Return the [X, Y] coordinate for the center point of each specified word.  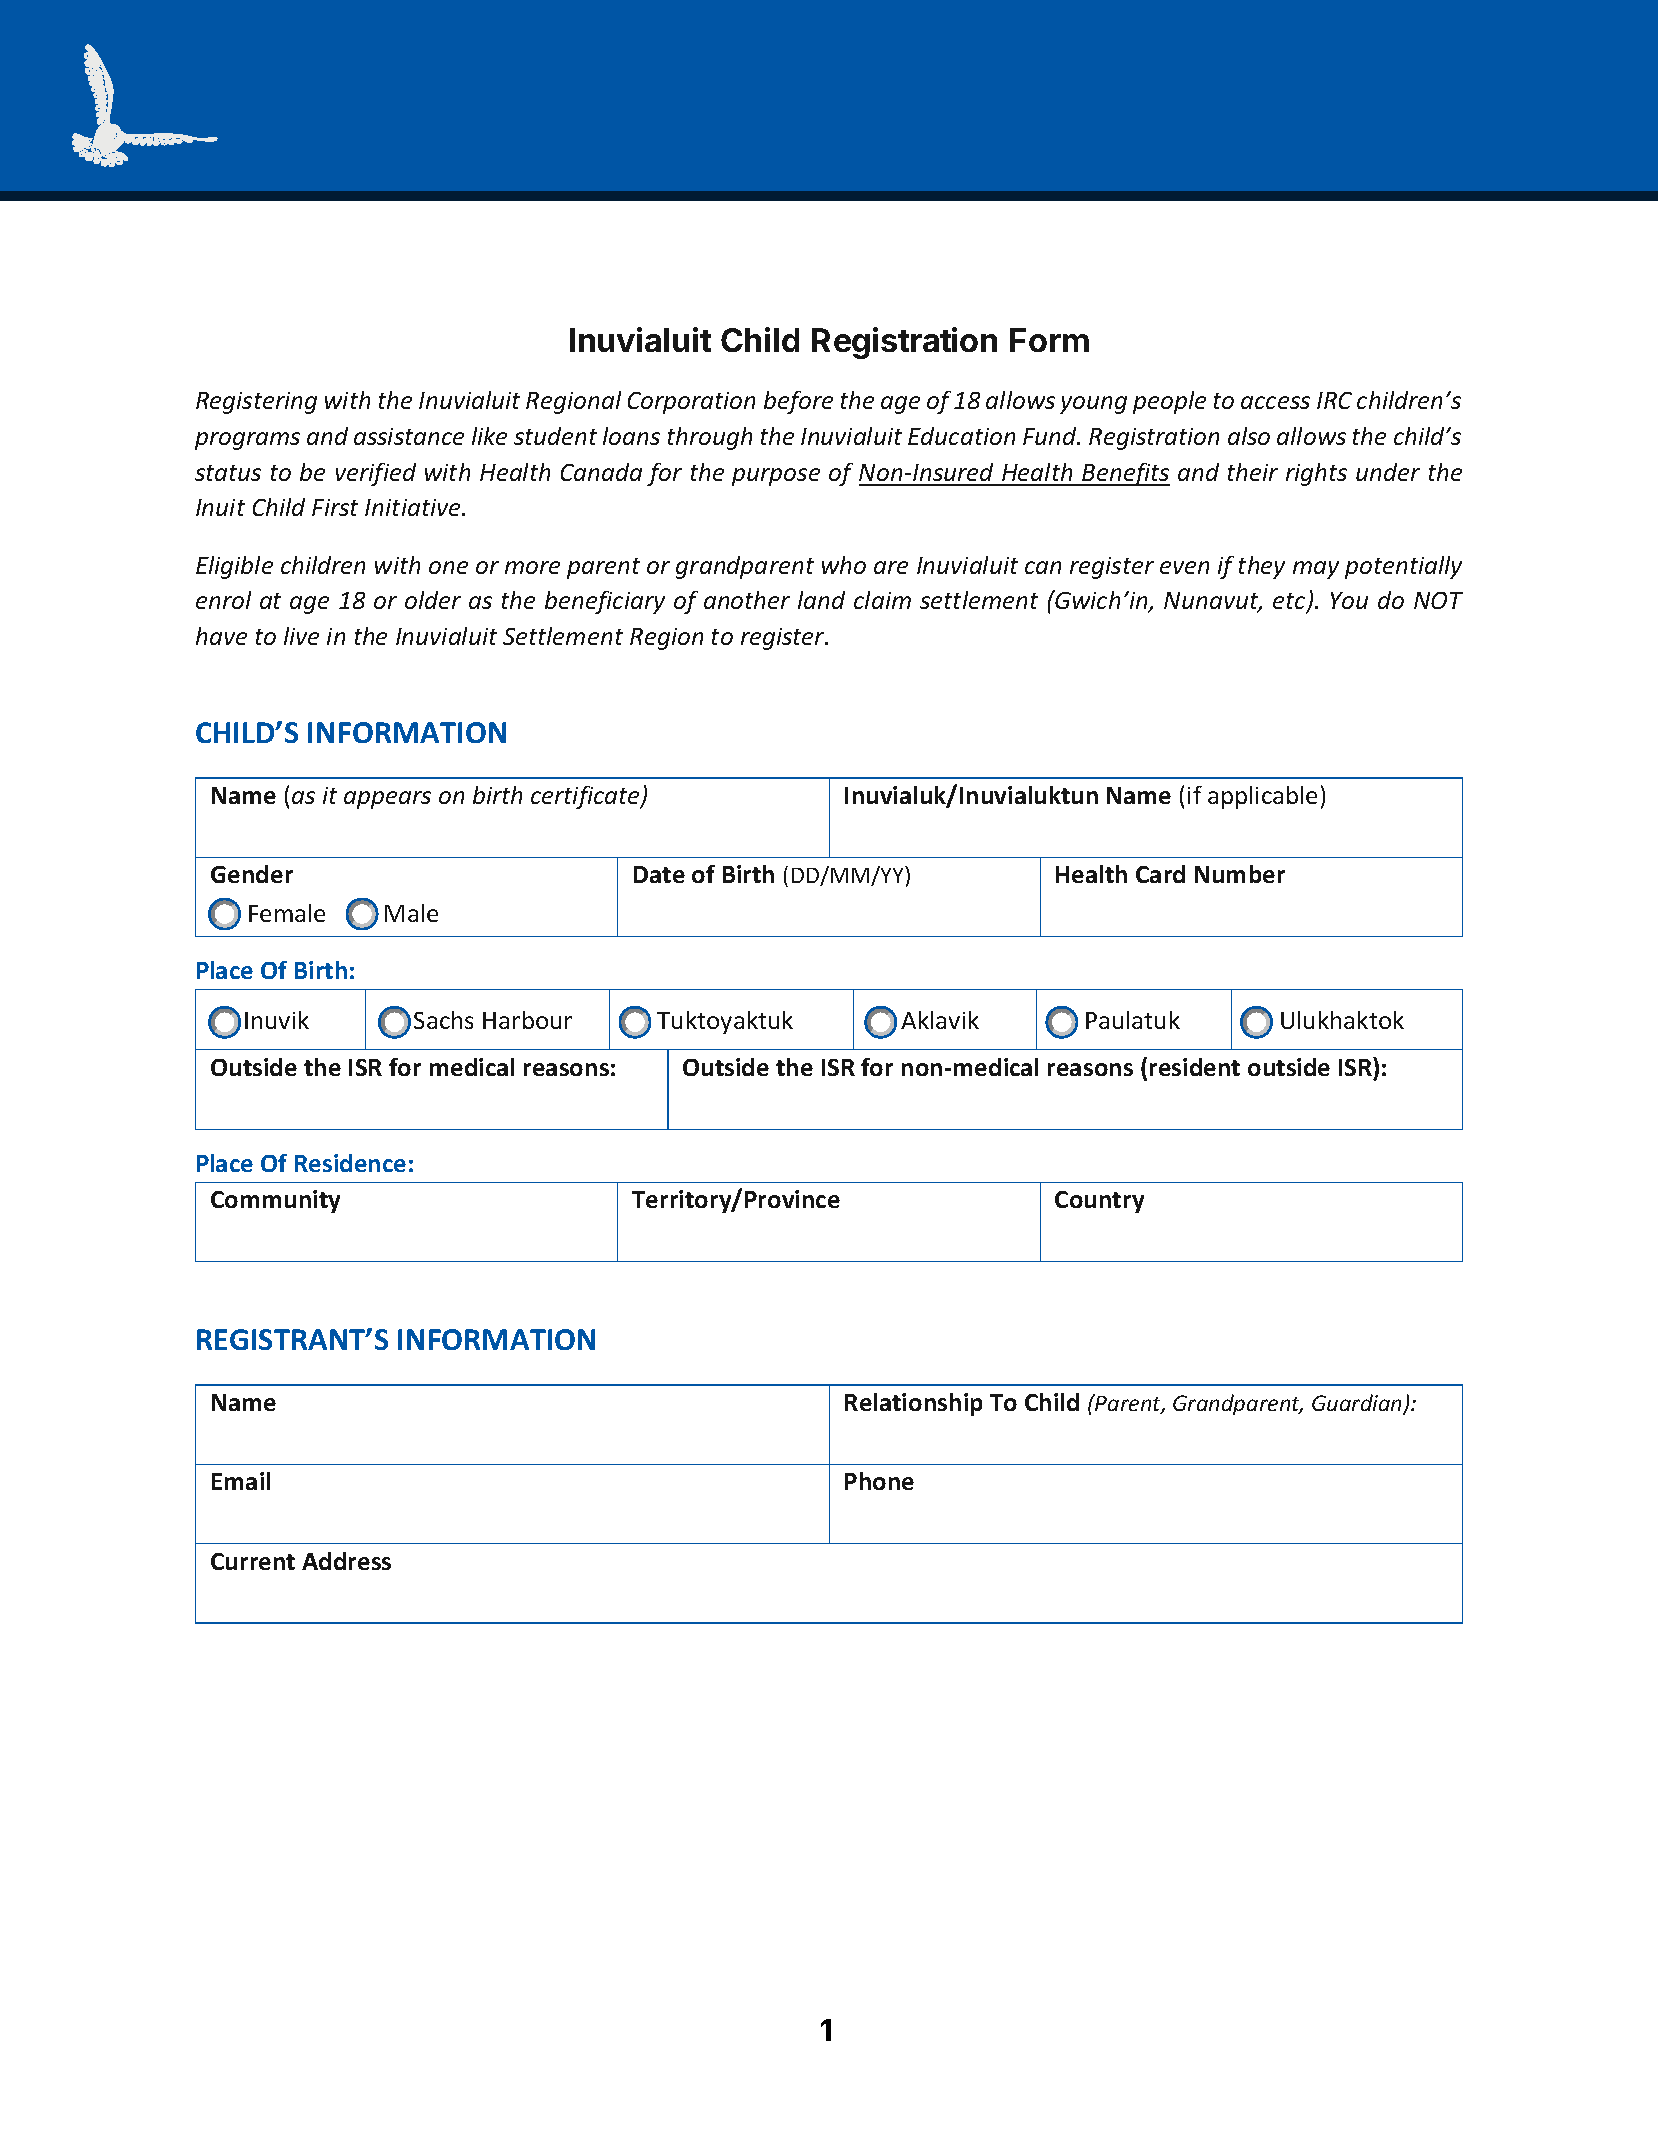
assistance [409, 436]
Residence [350, 1163]
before [798, 402]
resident [1195, 1067]
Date [659, 874]
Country [1099, 1202]
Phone [879, 1481]
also [1249, 436]
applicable [1262, 797]
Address [346, 1561]
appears [387, 800]
